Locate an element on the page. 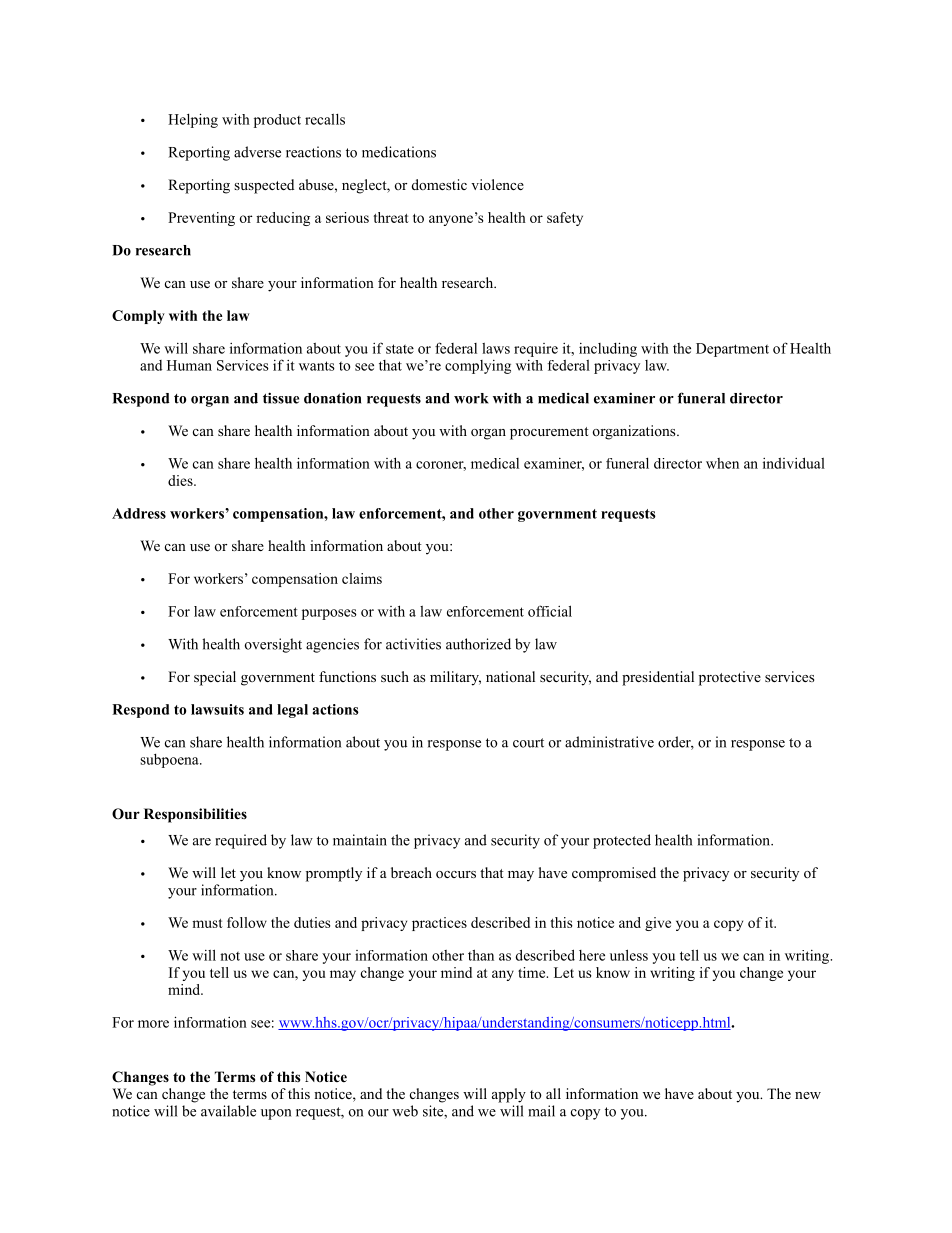 Image resolution: width=952 pixels, height=1233 pixels. new is located at coordinates (808, 1095).
